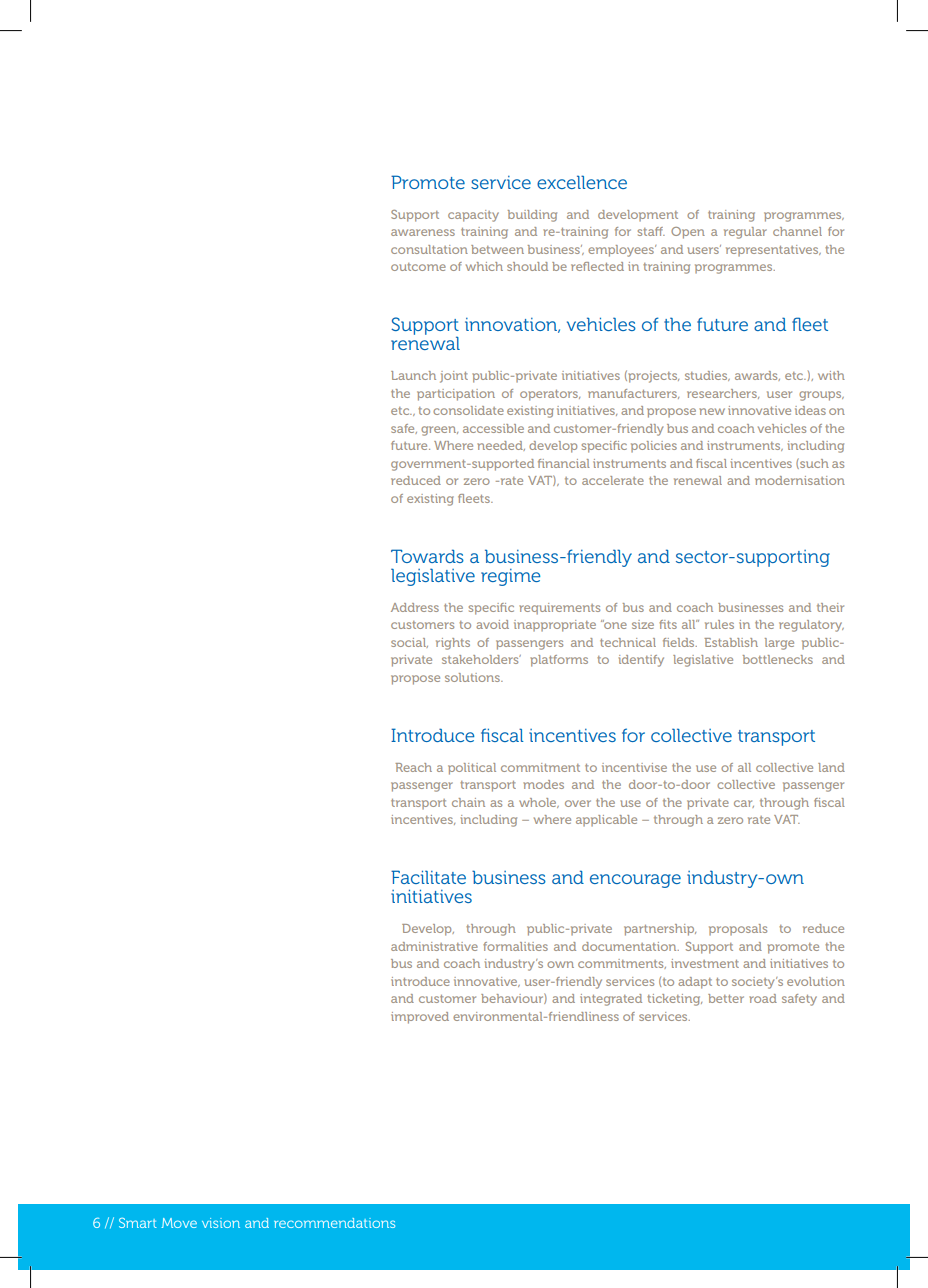 The width and height of the screenshot is (928, 1288). I want to click on recommendations, so click(334, 1223).
